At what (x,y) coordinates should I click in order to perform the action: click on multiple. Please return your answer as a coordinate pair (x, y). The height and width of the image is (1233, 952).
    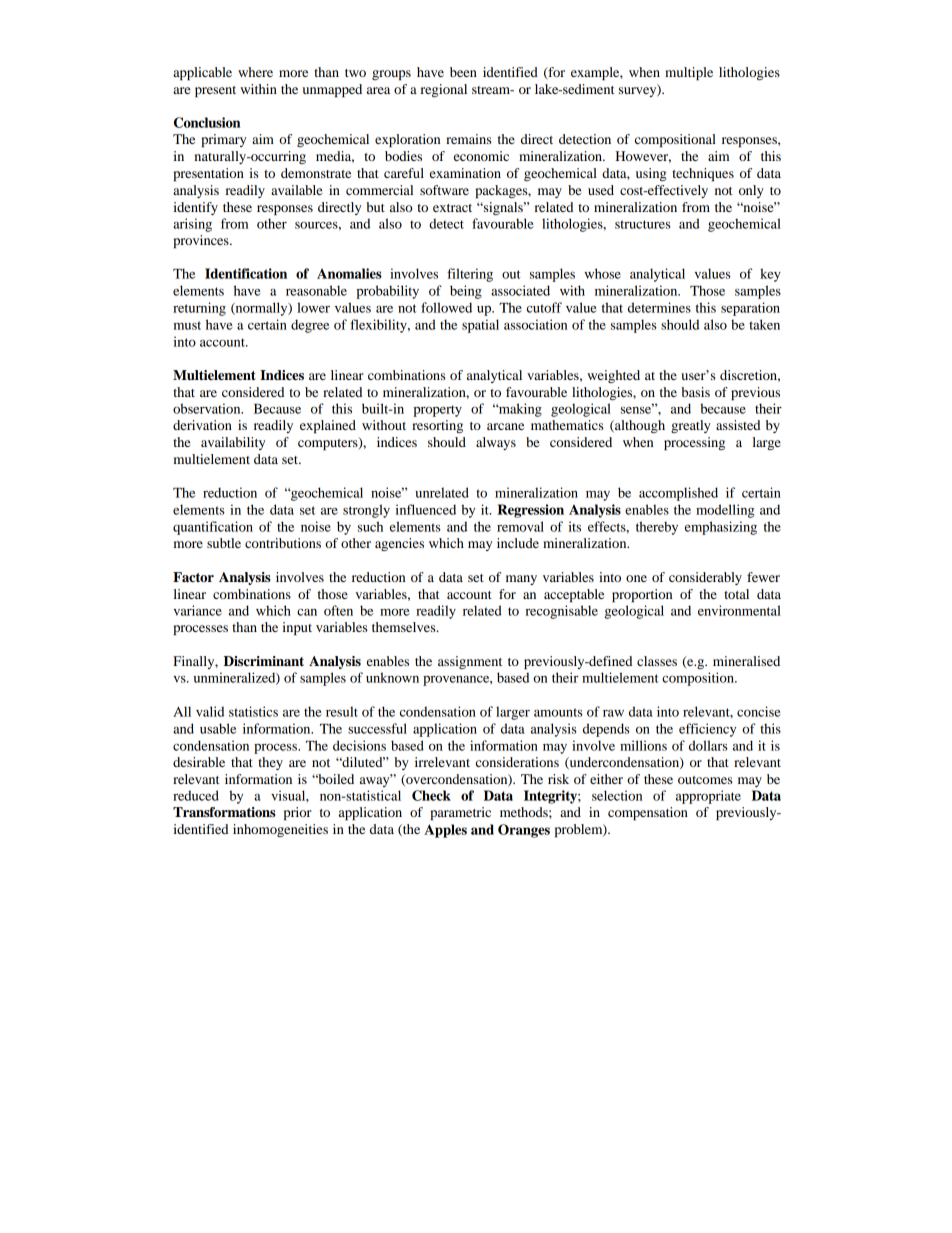
    Looking at the image, I should click on (689, 73).
